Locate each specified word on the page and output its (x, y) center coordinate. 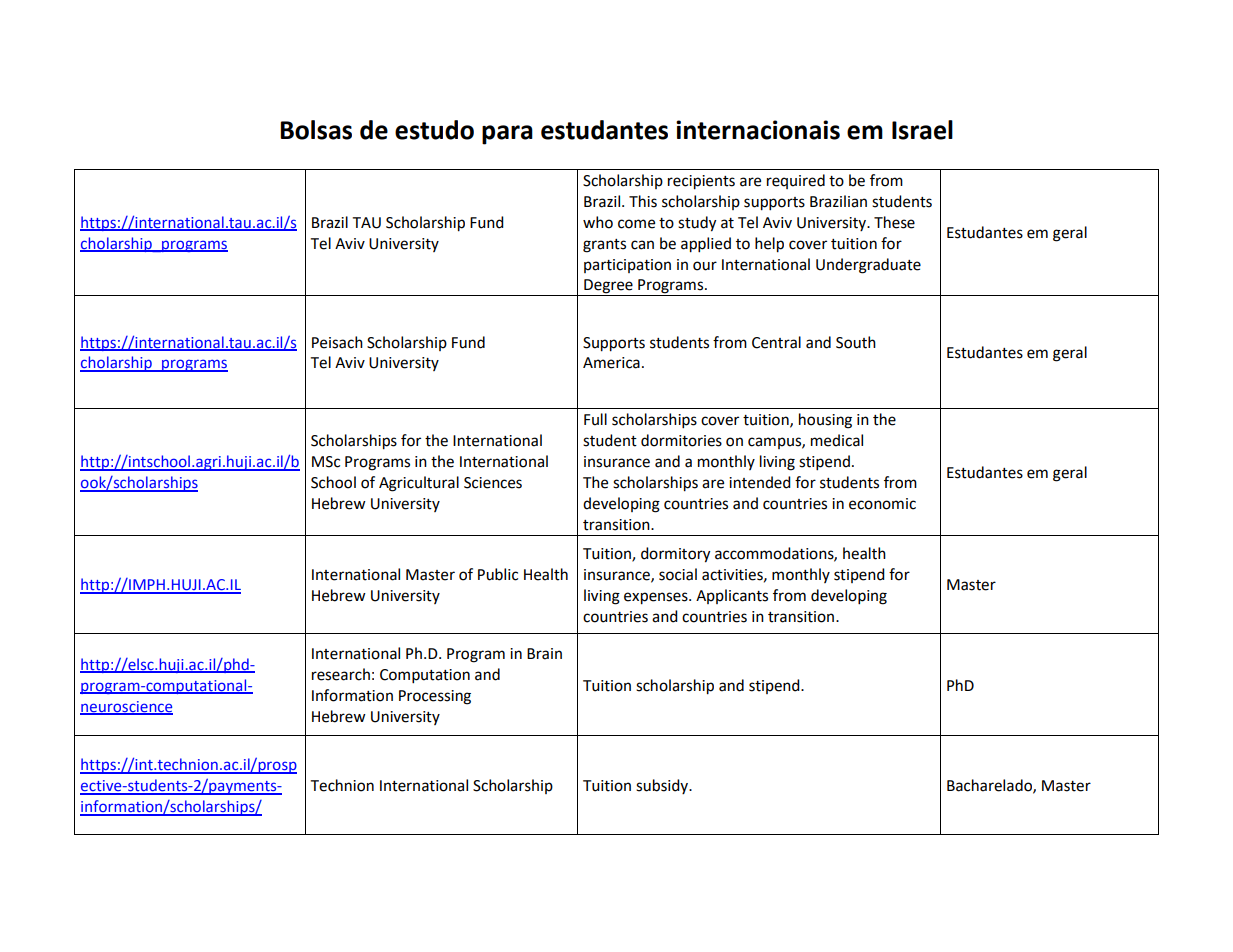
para (507, 135)
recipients (701, 182)
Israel (922, 130)
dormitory (675, 555)
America (611, 363)
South (856, 342)
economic (882, 504)
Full (595, 419)
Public (498, 574)
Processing (435, 697)
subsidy (663, 786)
